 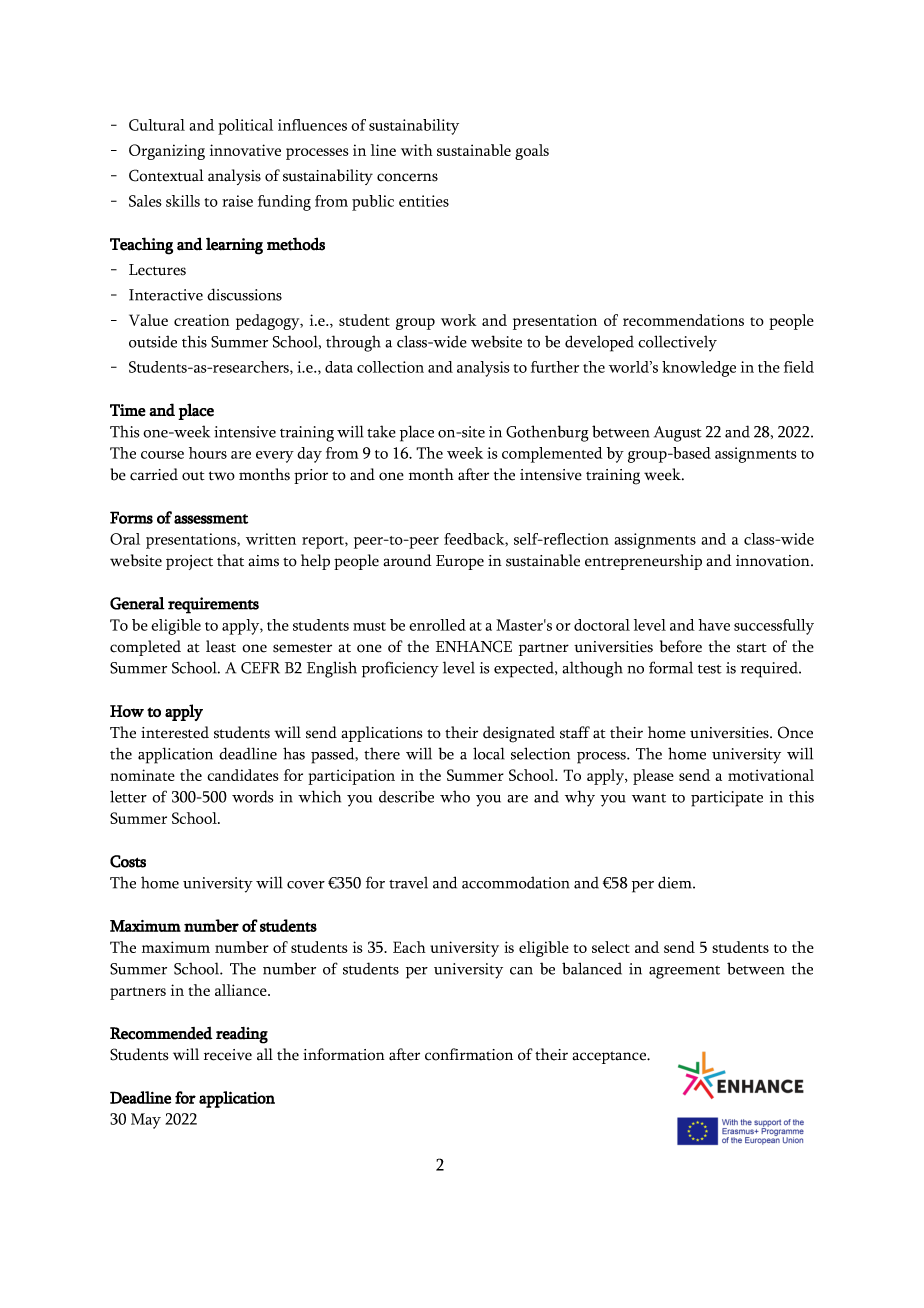 I want to click on goals, so click(x=532, y=152).
